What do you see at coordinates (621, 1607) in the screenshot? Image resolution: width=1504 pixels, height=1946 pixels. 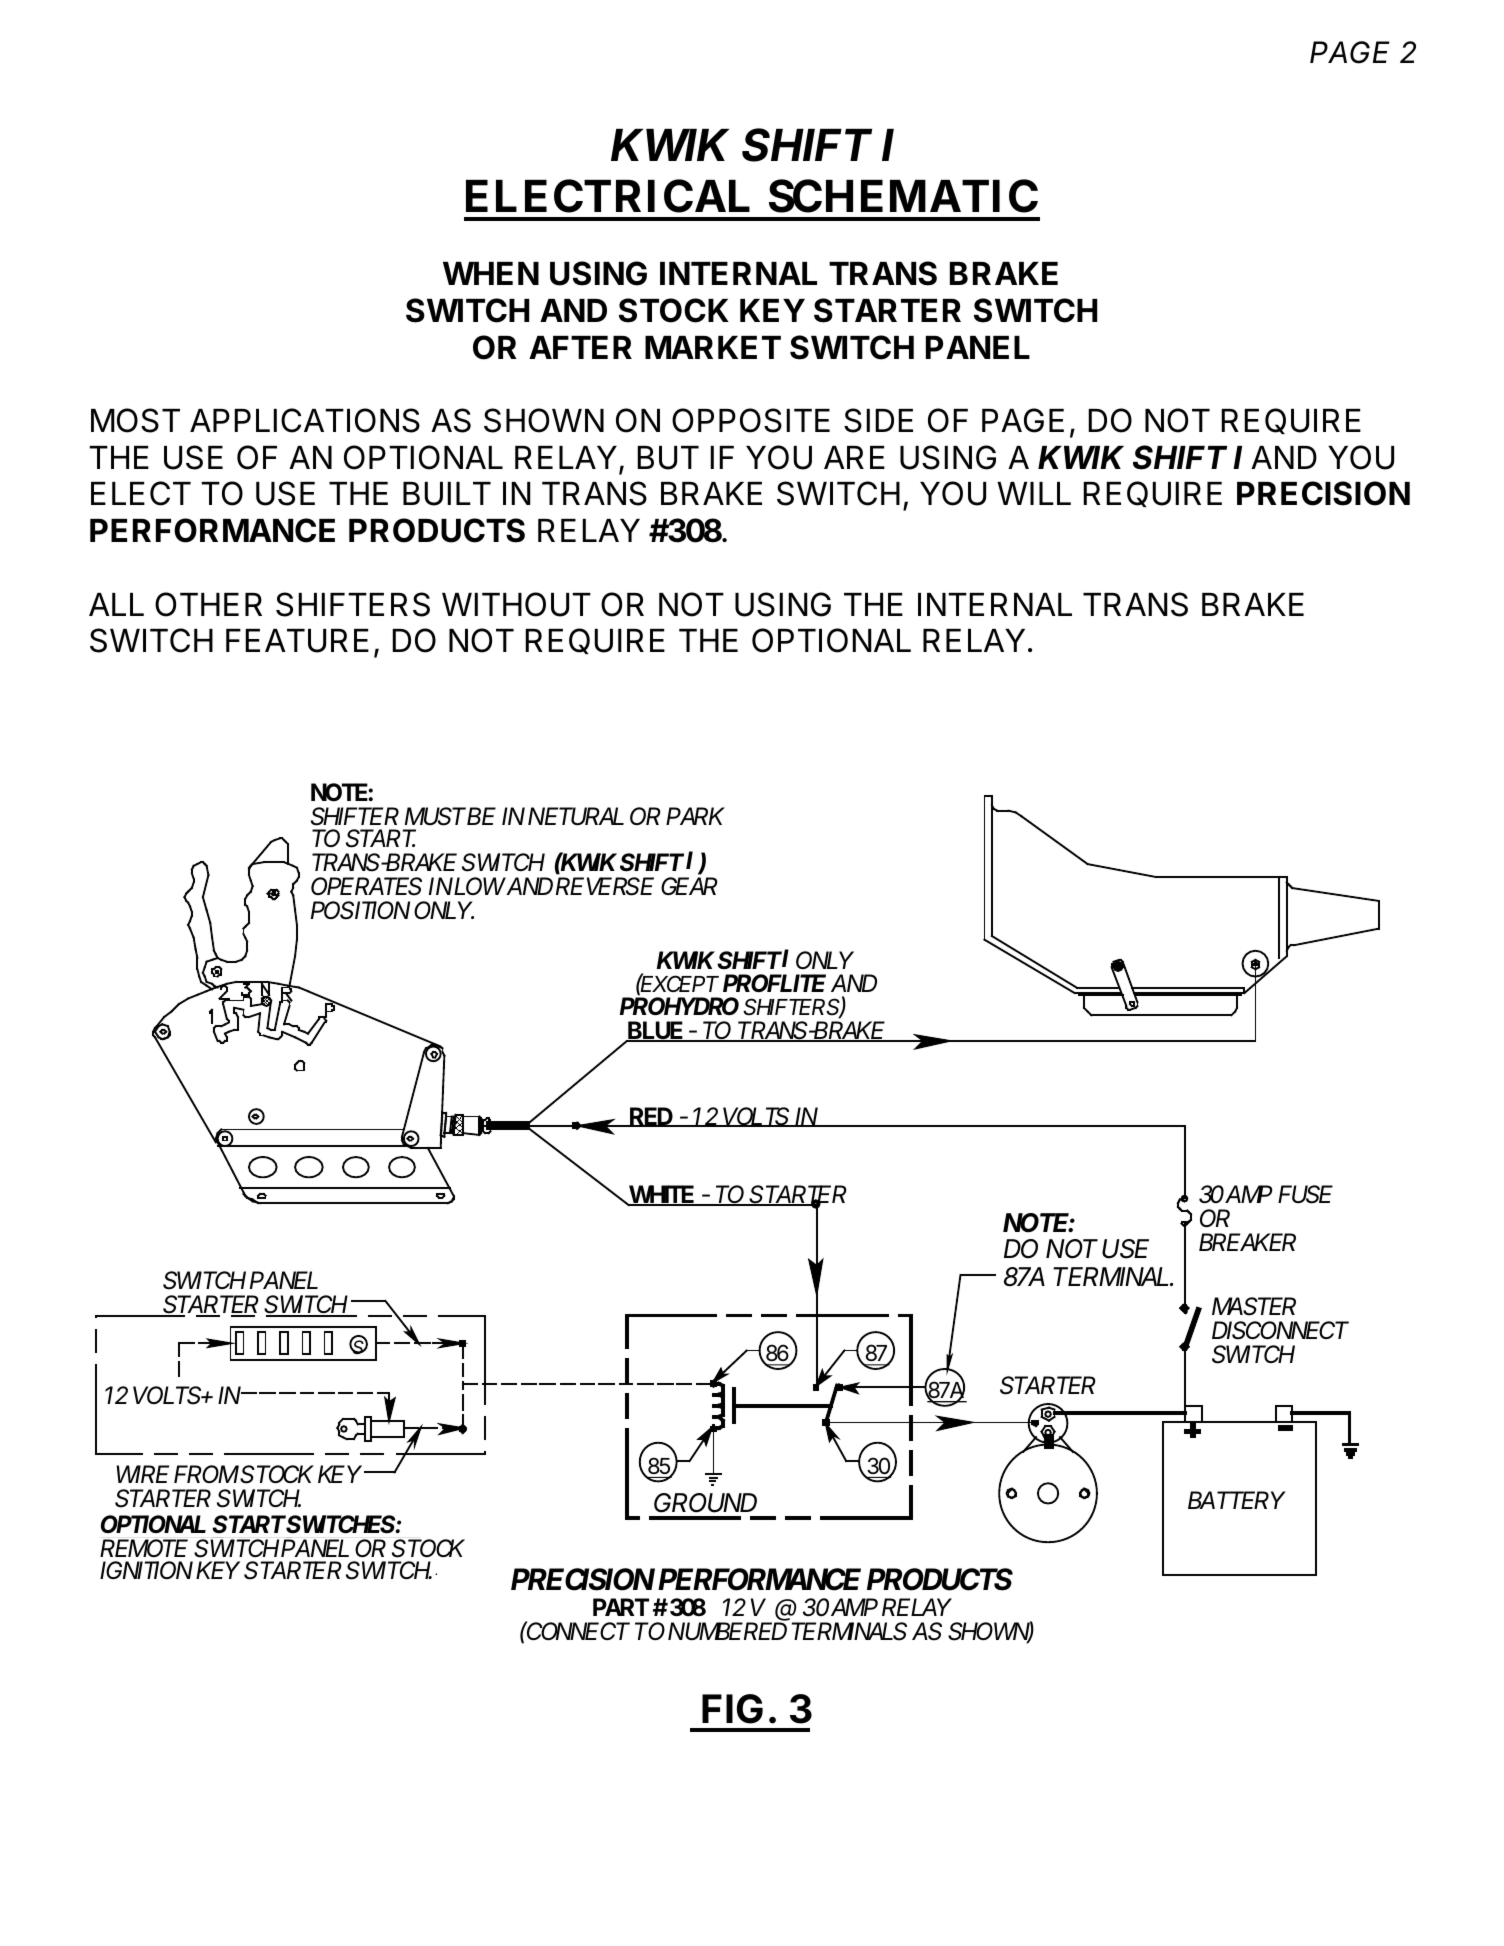 I see `PART` at bounding box center [621, 1607].
